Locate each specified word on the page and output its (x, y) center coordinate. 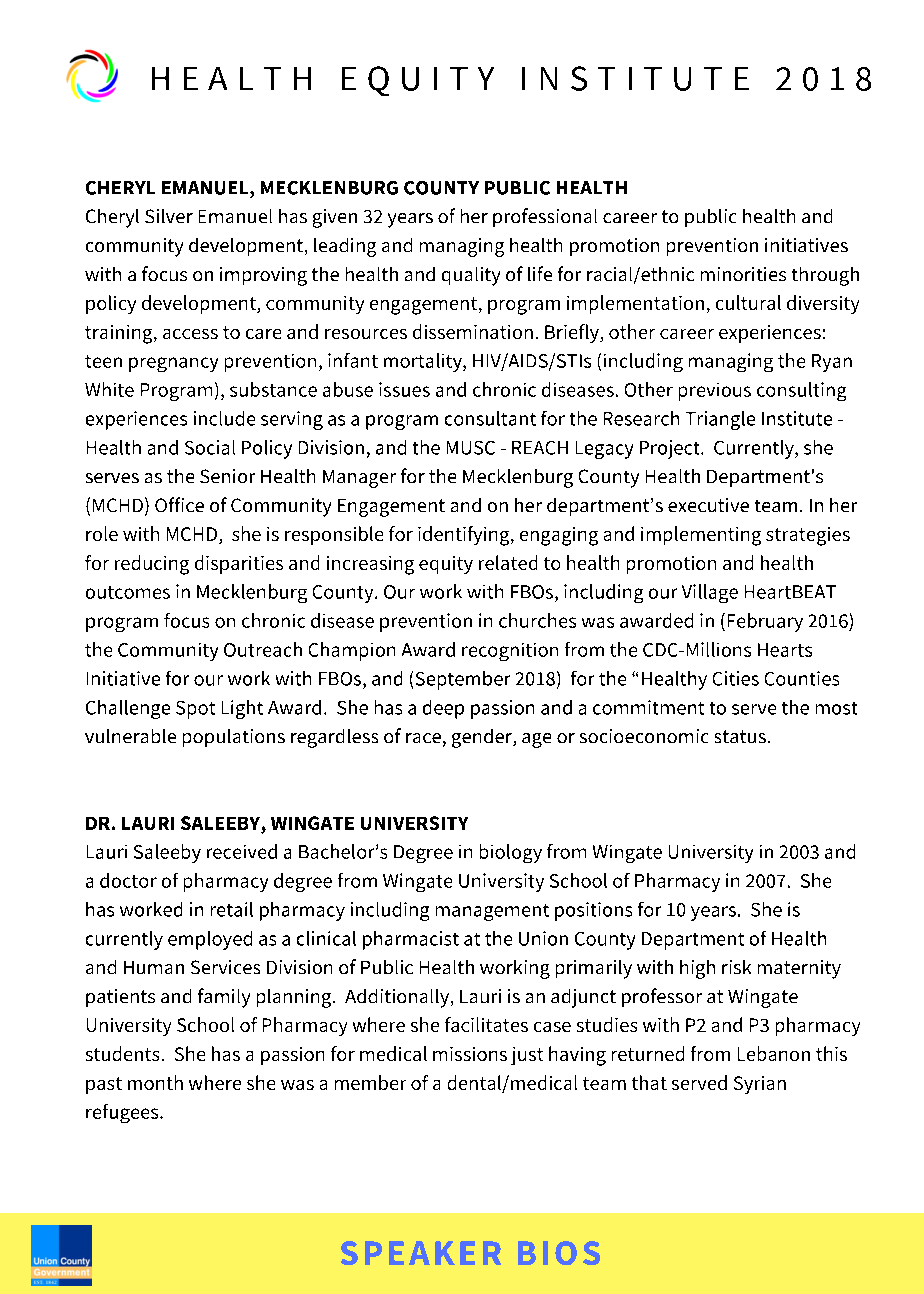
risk (736, 967)
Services (225, 967)
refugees (123, 1113)
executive (708, 505)
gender (483, 738)
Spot (195, 710)
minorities (743, 274)
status (740, 736)
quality (471, 276)
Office (179, 504)
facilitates (486, 1024)
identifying (465, 536)
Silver (169, 216)
